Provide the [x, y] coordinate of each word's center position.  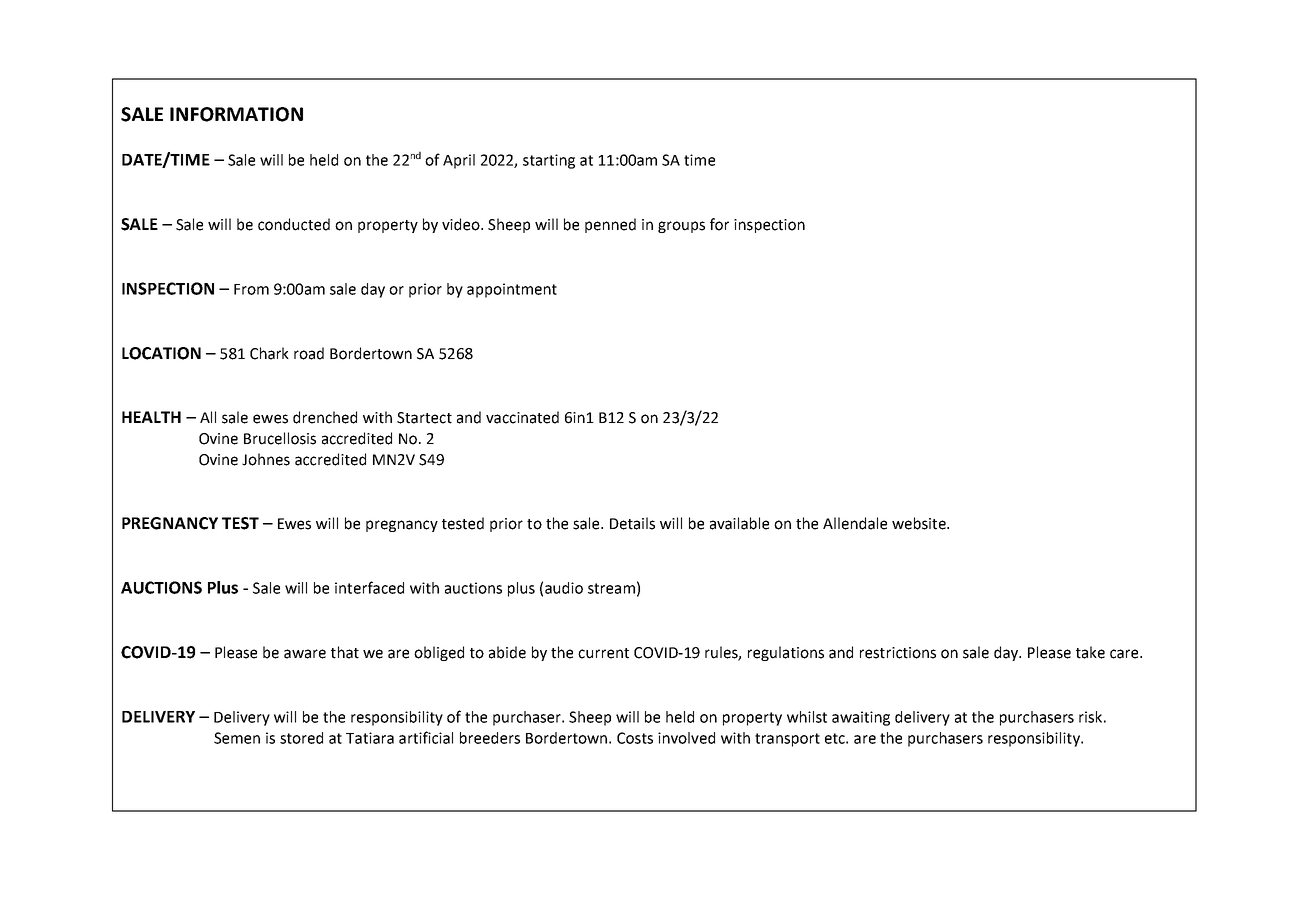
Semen [237, 738]
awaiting [861, 718]
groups [681, 227]
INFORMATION [236, 114]
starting [549, 161]
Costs [635, 738]
